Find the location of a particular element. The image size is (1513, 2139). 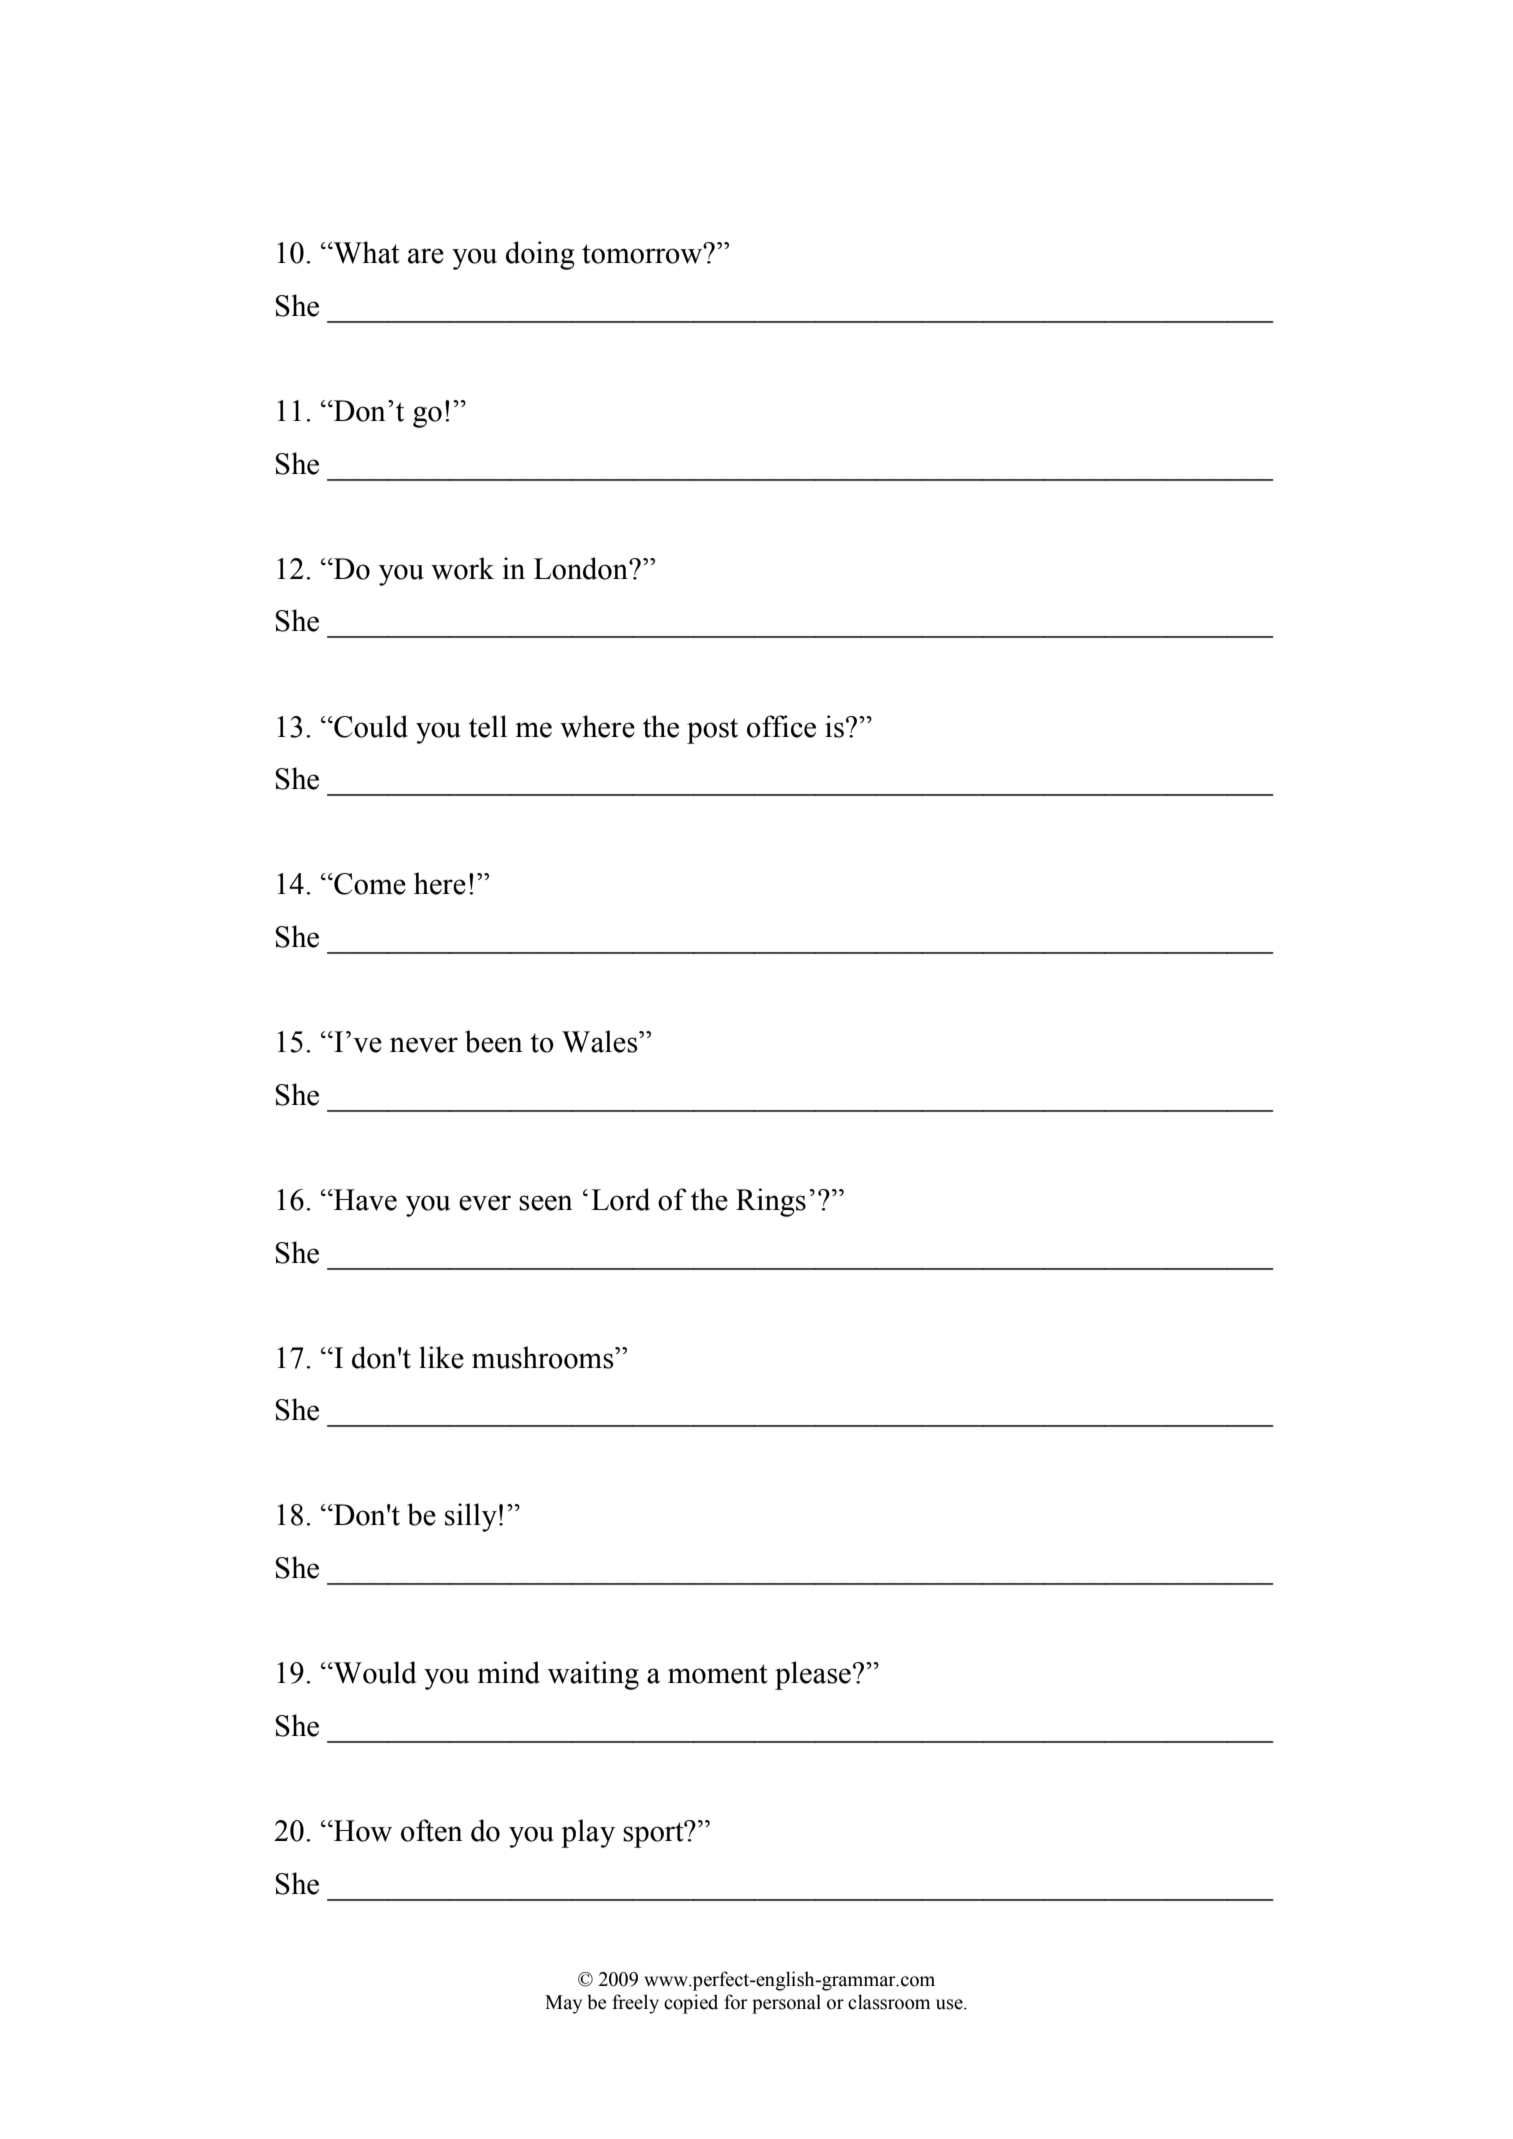

classroom is located at coordinates (889, 2002).
